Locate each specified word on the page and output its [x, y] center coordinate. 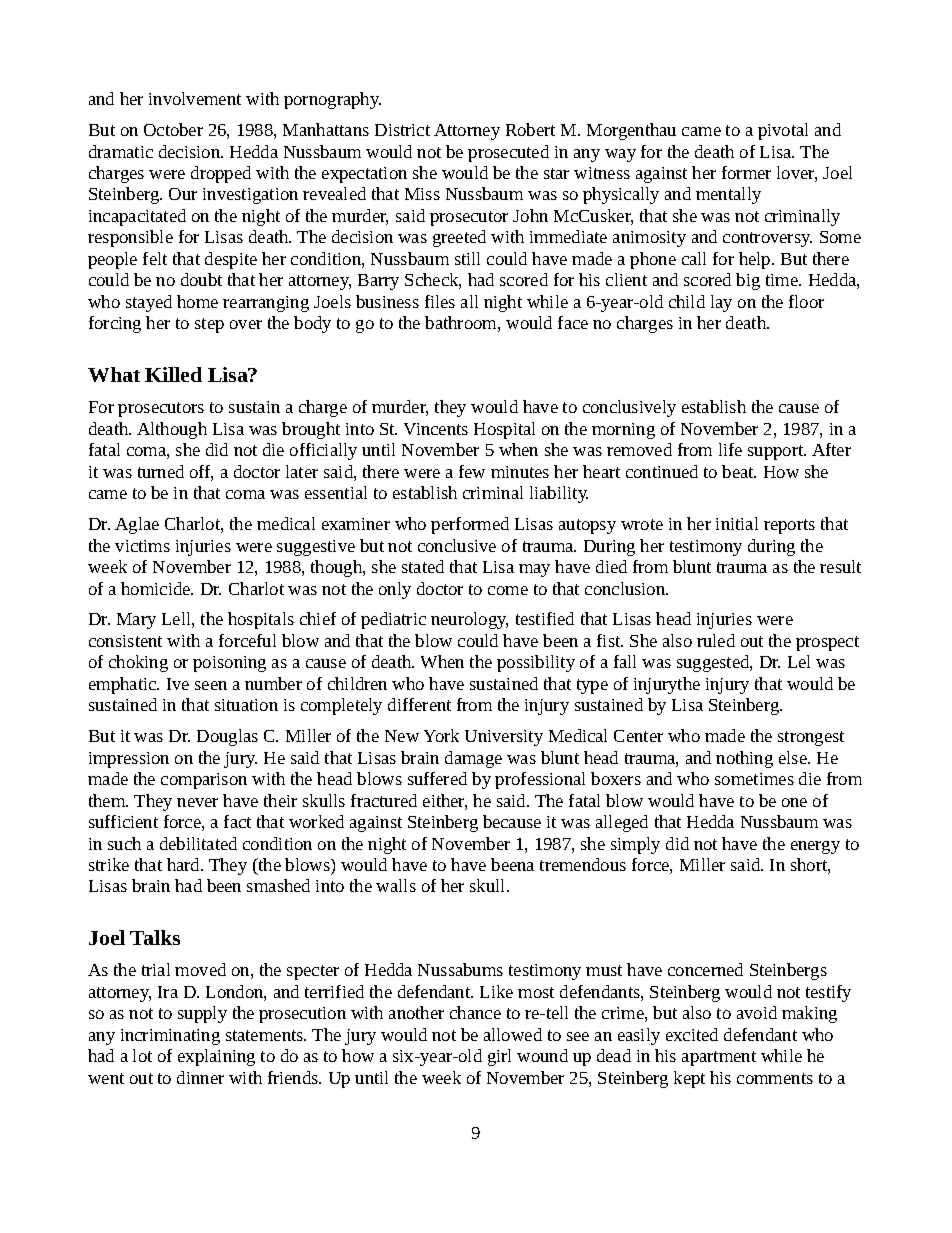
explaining [216, 1057]
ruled [716, 640]
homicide [157, 588]
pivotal [783, 131]
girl [499, 1057]
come [508, 590]
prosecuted [508, 153]
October [173, 129]
